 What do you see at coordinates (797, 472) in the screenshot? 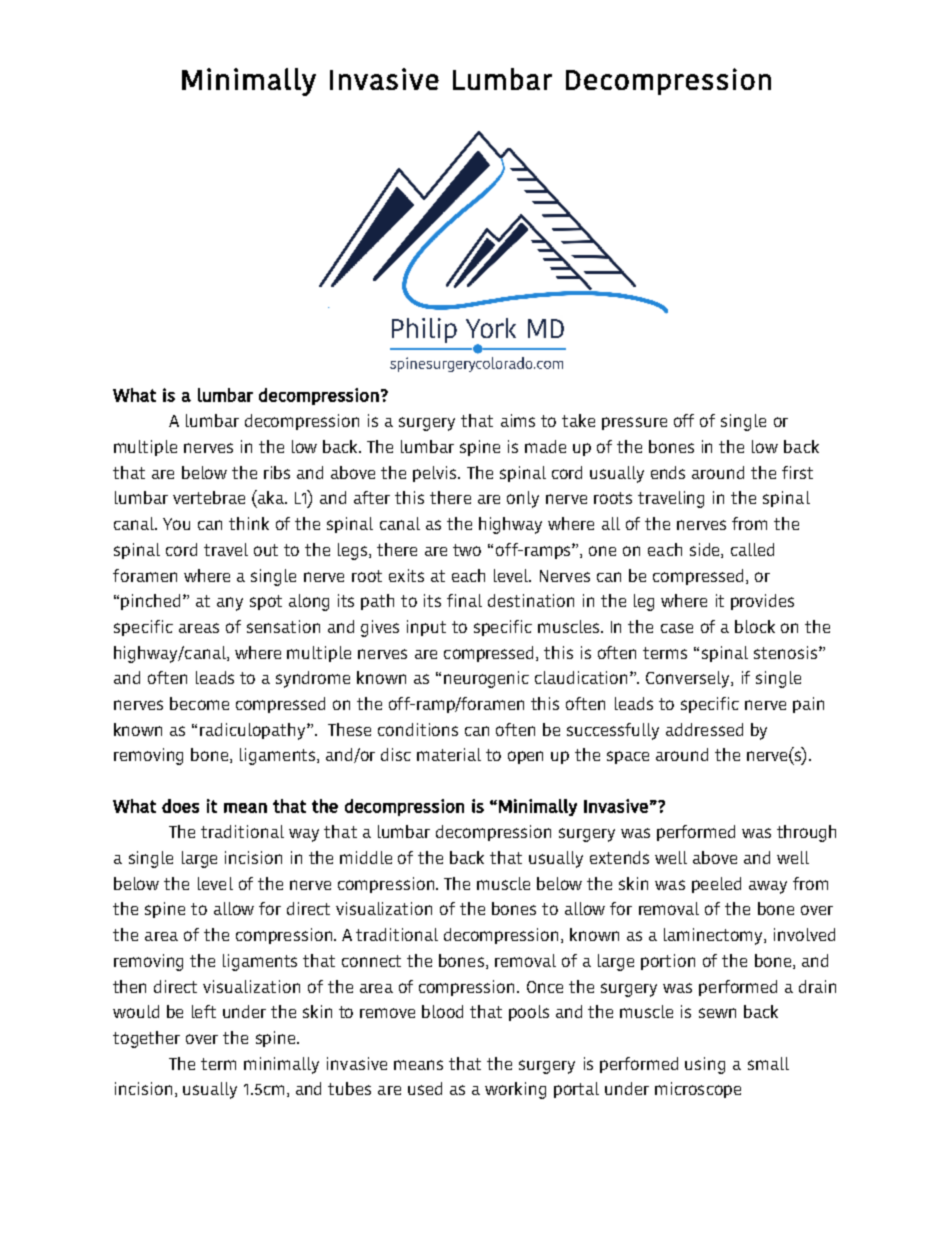
I see `first` at bounding box center [797, 472].
